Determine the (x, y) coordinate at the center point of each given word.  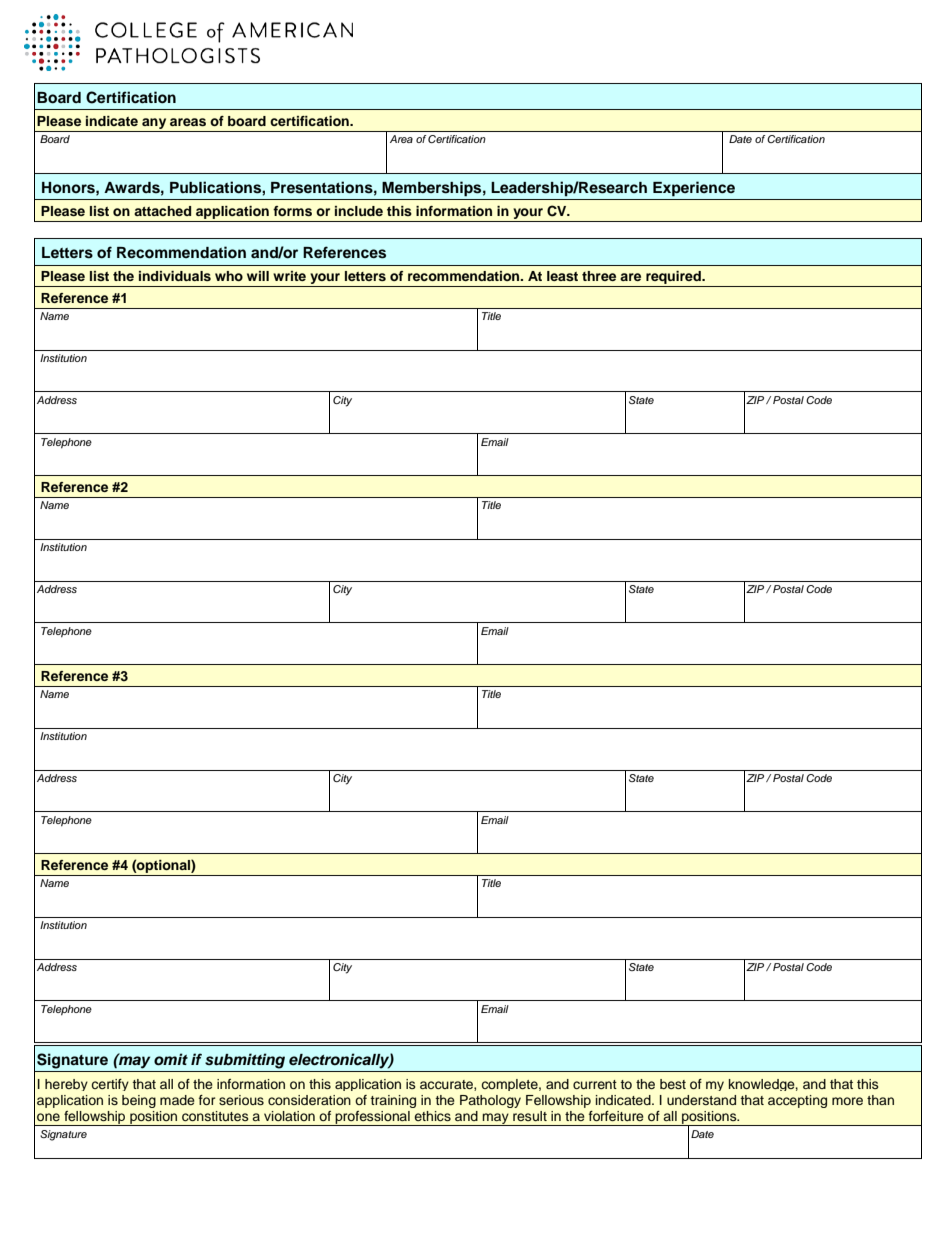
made (177, 1100)
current (595, 1084)
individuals (175, 276)
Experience (694, 189)
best (673, 1084)
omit (171, 1059)
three (599, 276)
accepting (797, 1101)
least (562, 276)
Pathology (490, 1101)
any (154, 125)
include (359, 211)
